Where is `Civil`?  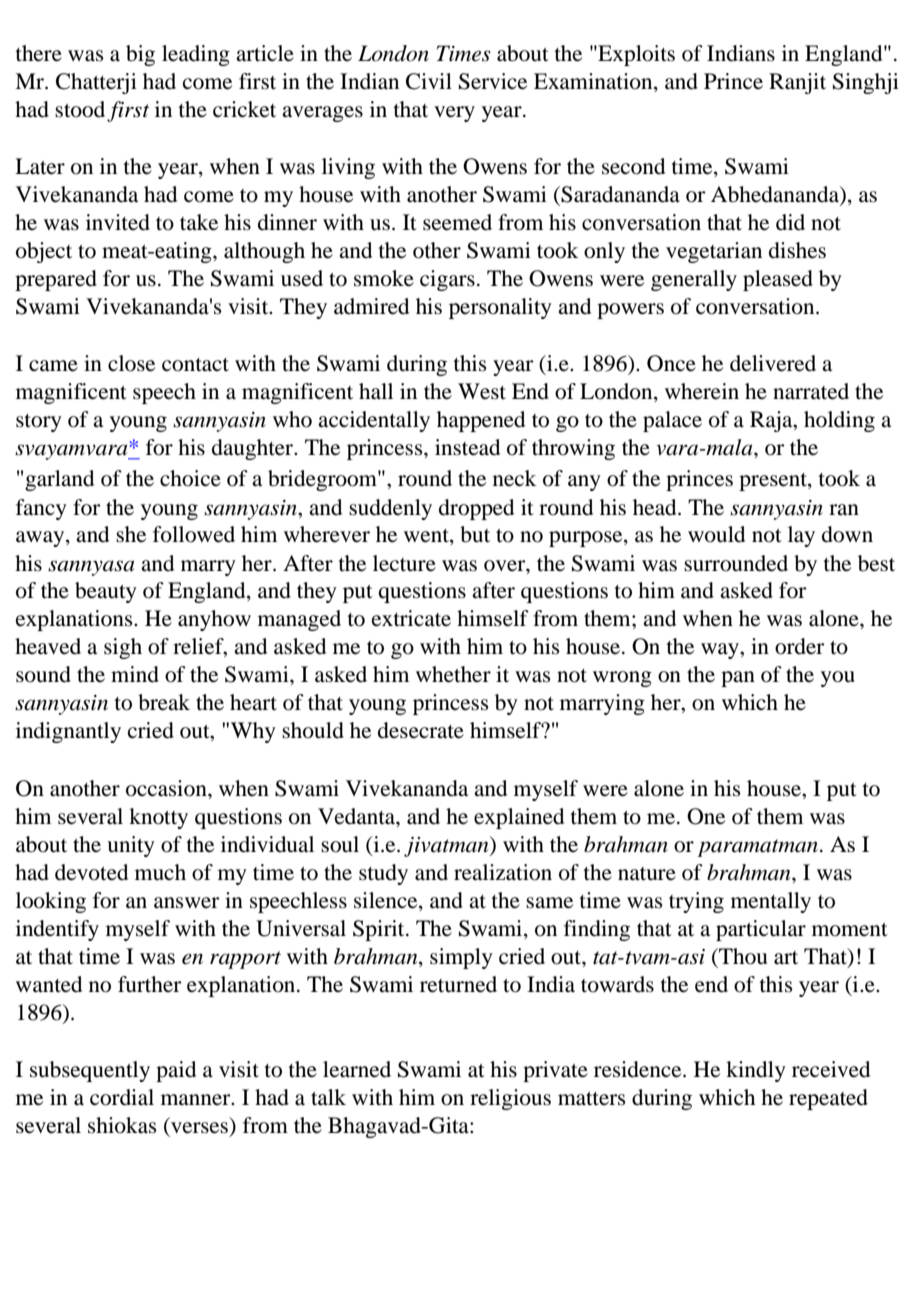 Civil is located at coordinates (429, 81).
